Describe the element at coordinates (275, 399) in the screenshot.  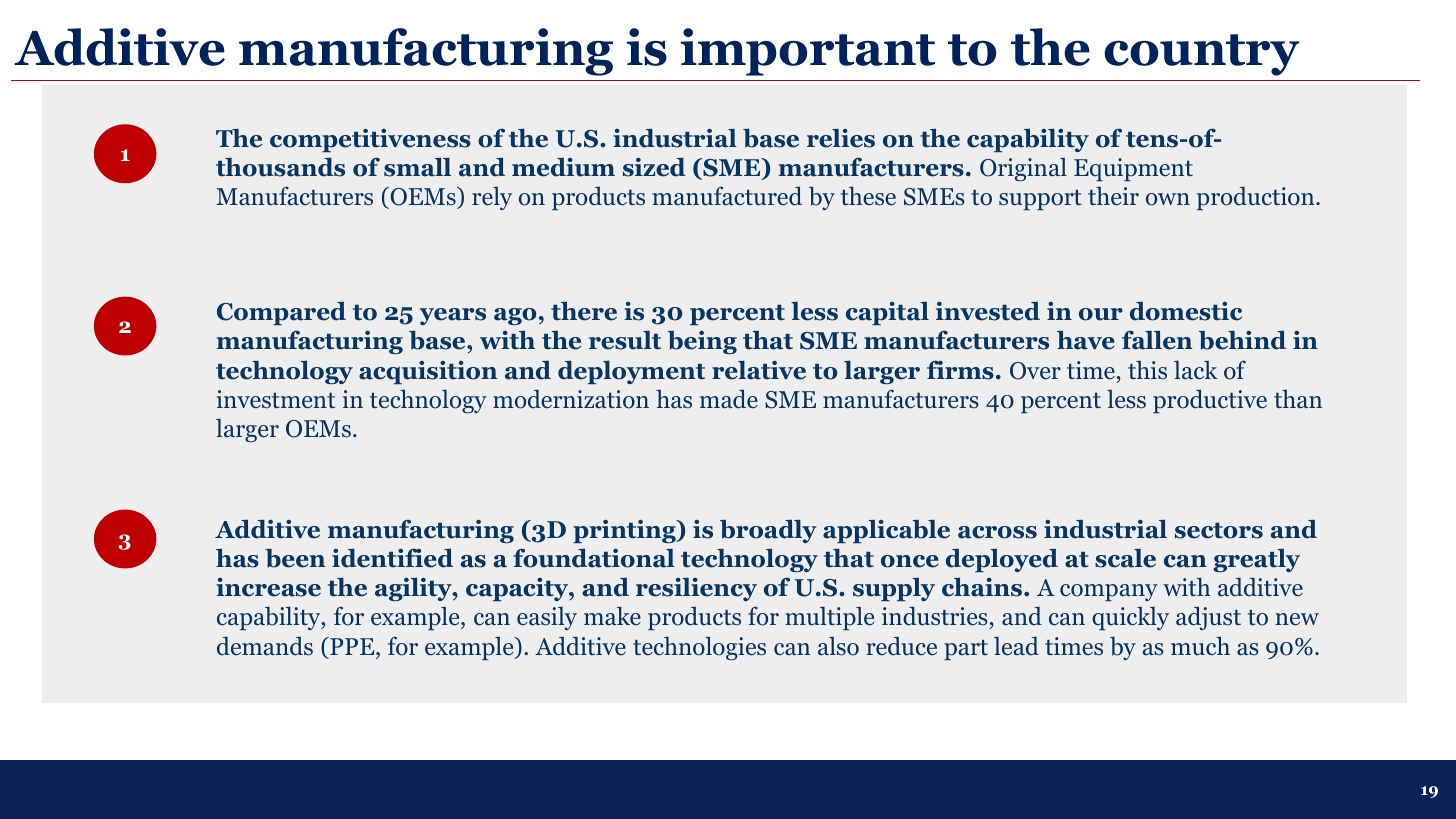
I see `investment` at that location.
